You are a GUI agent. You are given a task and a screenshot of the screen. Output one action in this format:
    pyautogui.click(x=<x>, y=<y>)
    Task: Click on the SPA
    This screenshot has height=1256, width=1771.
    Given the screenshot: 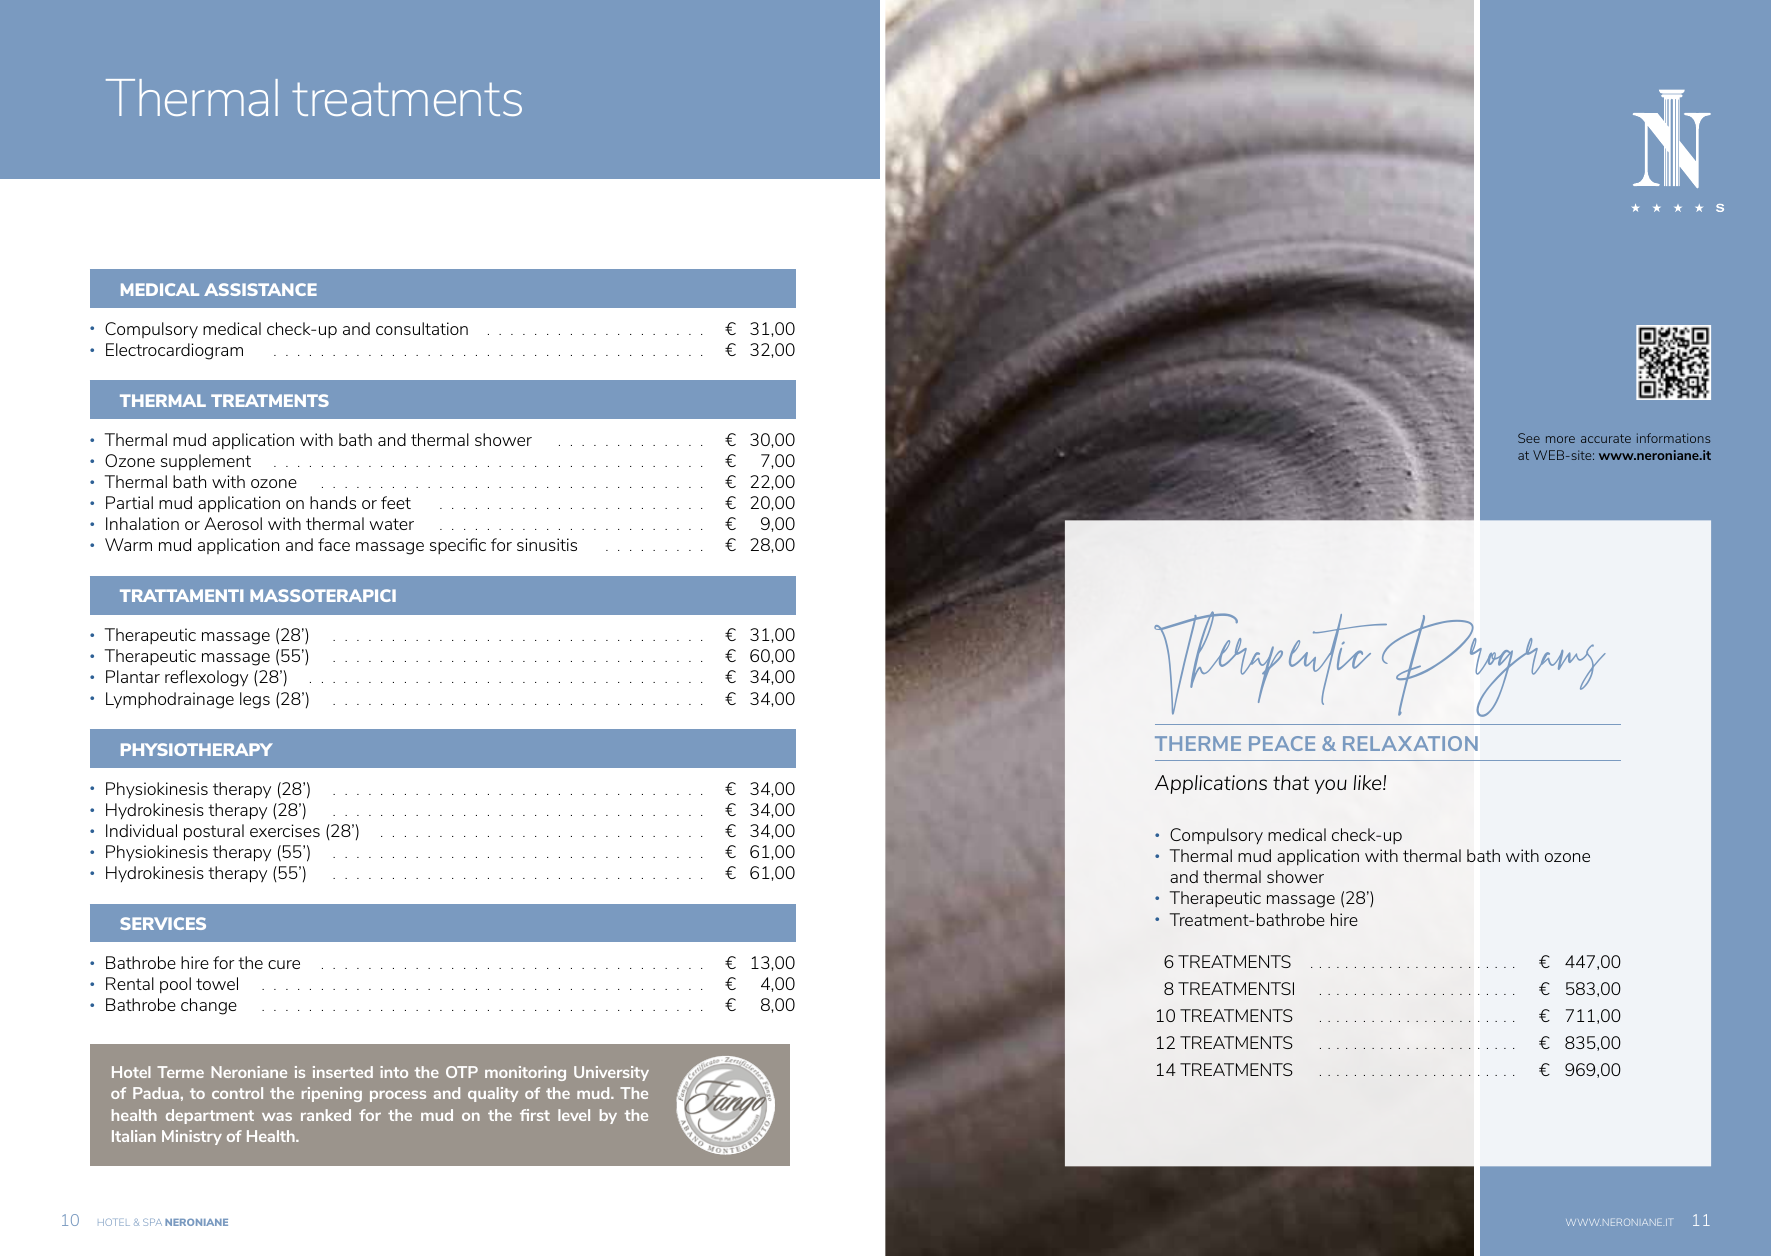 What is the action you would take?
    pyautogui.click(x=152, y=1222)
